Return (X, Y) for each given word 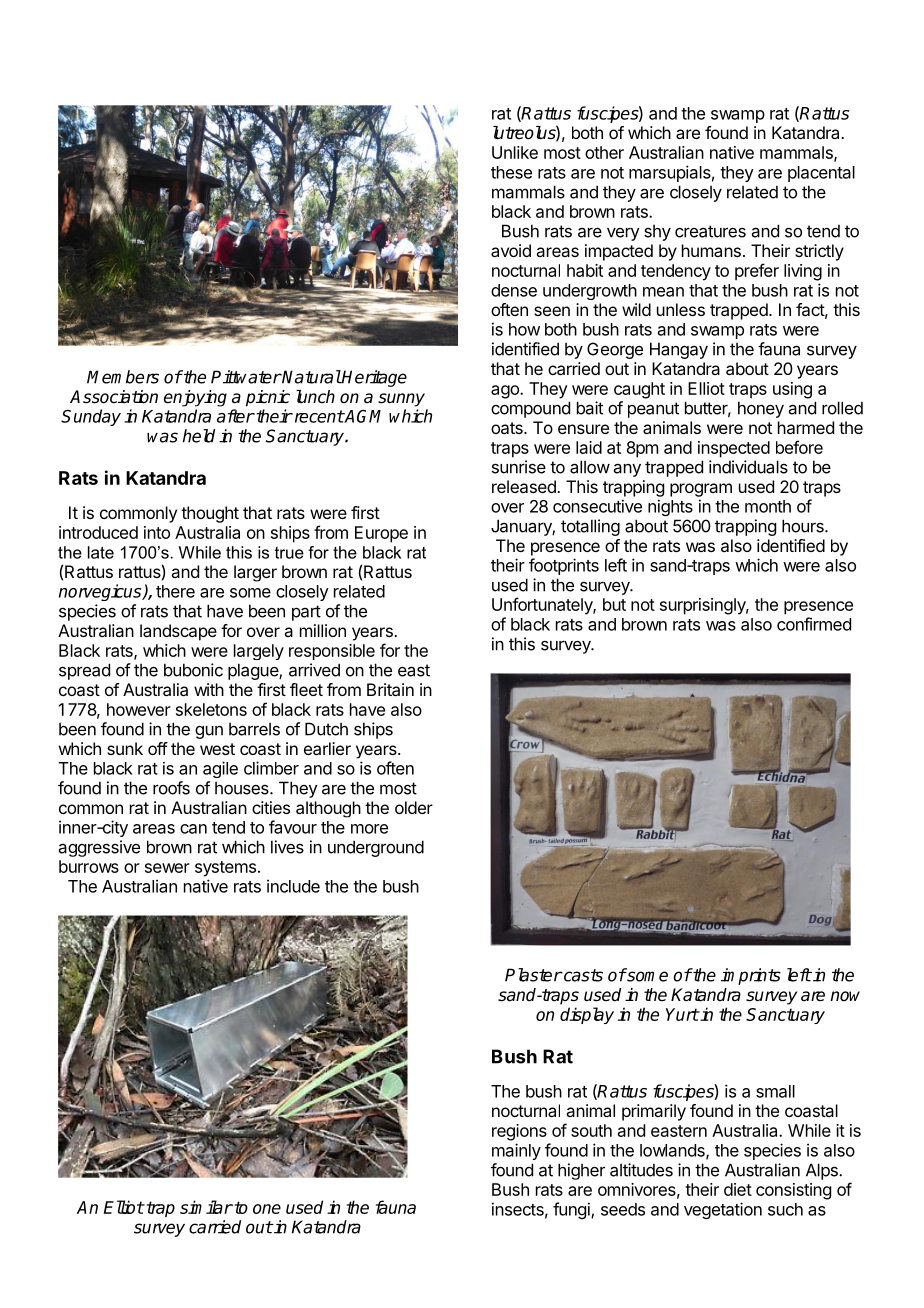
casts (582, 975)
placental (821, 174)
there (175, 591)
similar (206, 1207)
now (845, 996)
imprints (751, 976)
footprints (564, 566)
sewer (167, 868)
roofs (171, 788)
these (511, 172)
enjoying (195, 398)
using (792, 390)
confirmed (814, 624)
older (414, 807)
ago (506, 392)
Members (123, 377)
